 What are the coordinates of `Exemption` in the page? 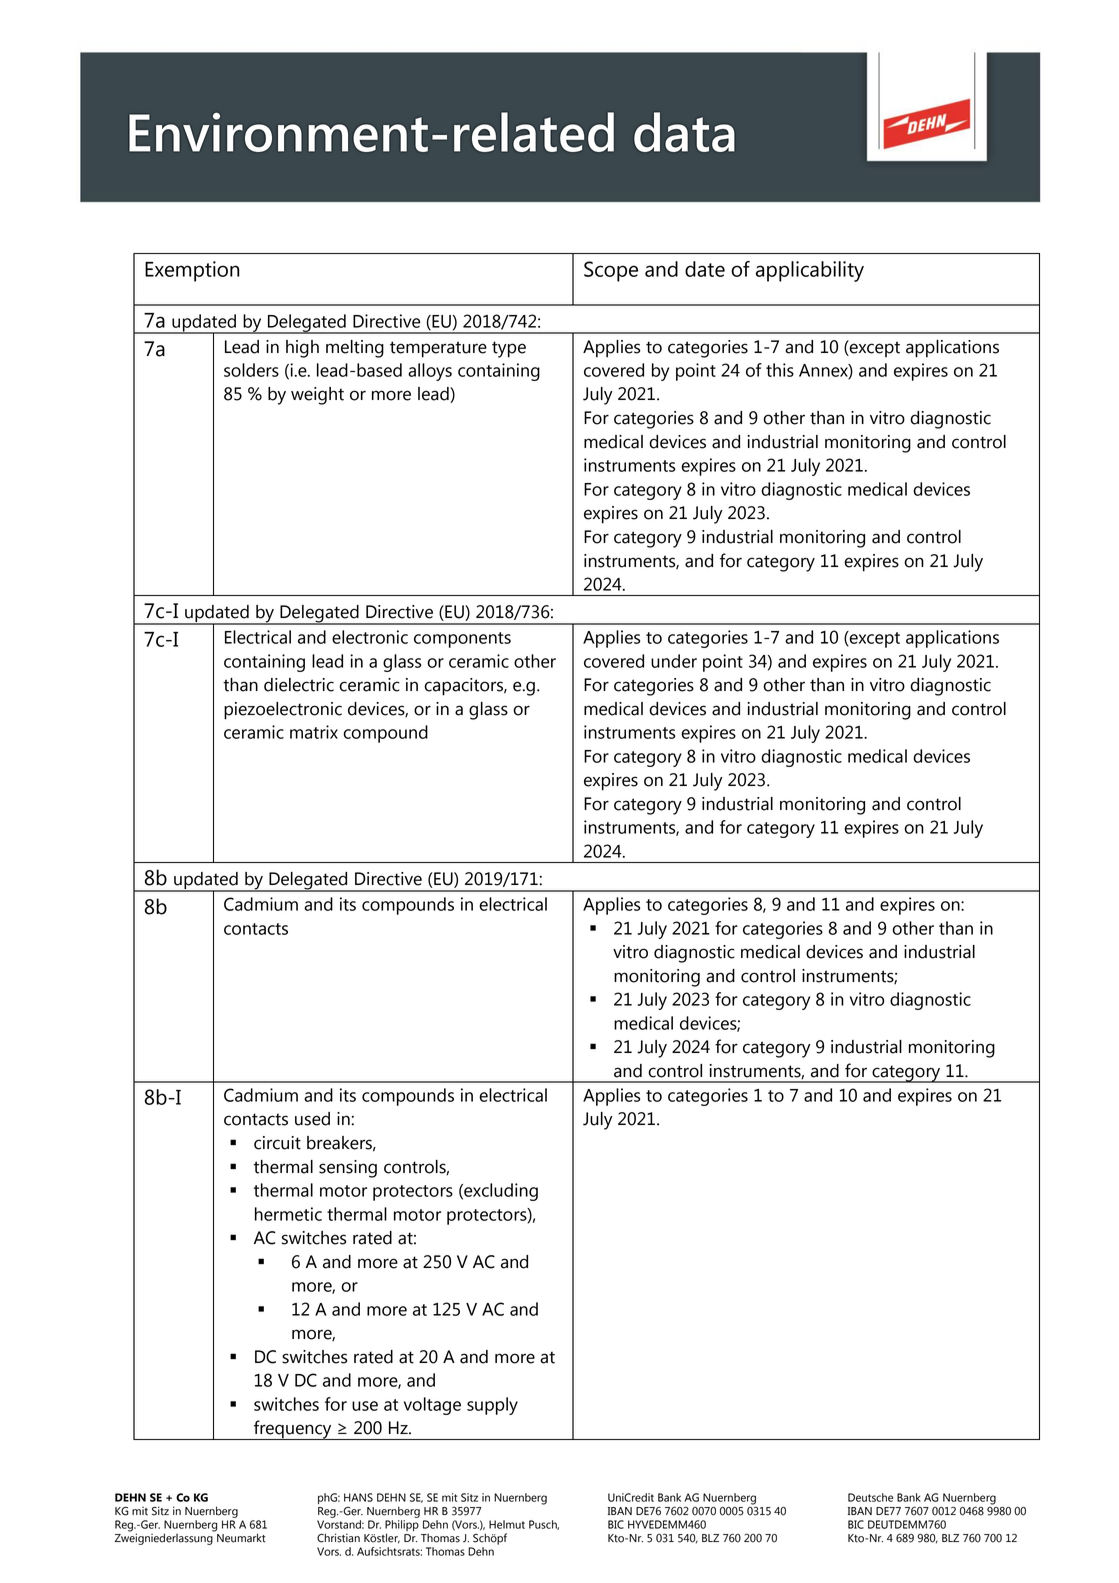 It's located at (192, 271).
